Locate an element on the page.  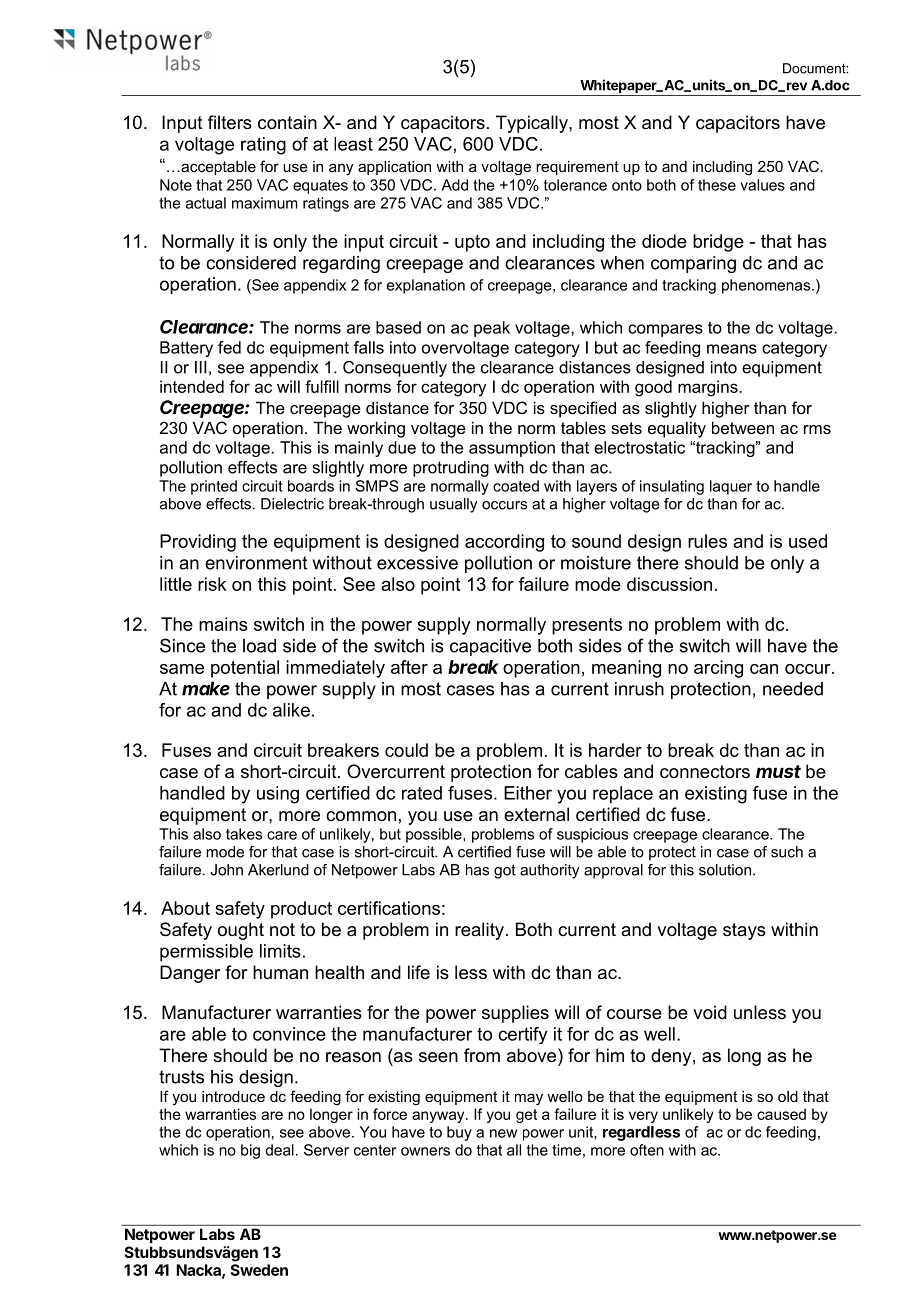
Sweden is located at coordinates (259, 1270).
